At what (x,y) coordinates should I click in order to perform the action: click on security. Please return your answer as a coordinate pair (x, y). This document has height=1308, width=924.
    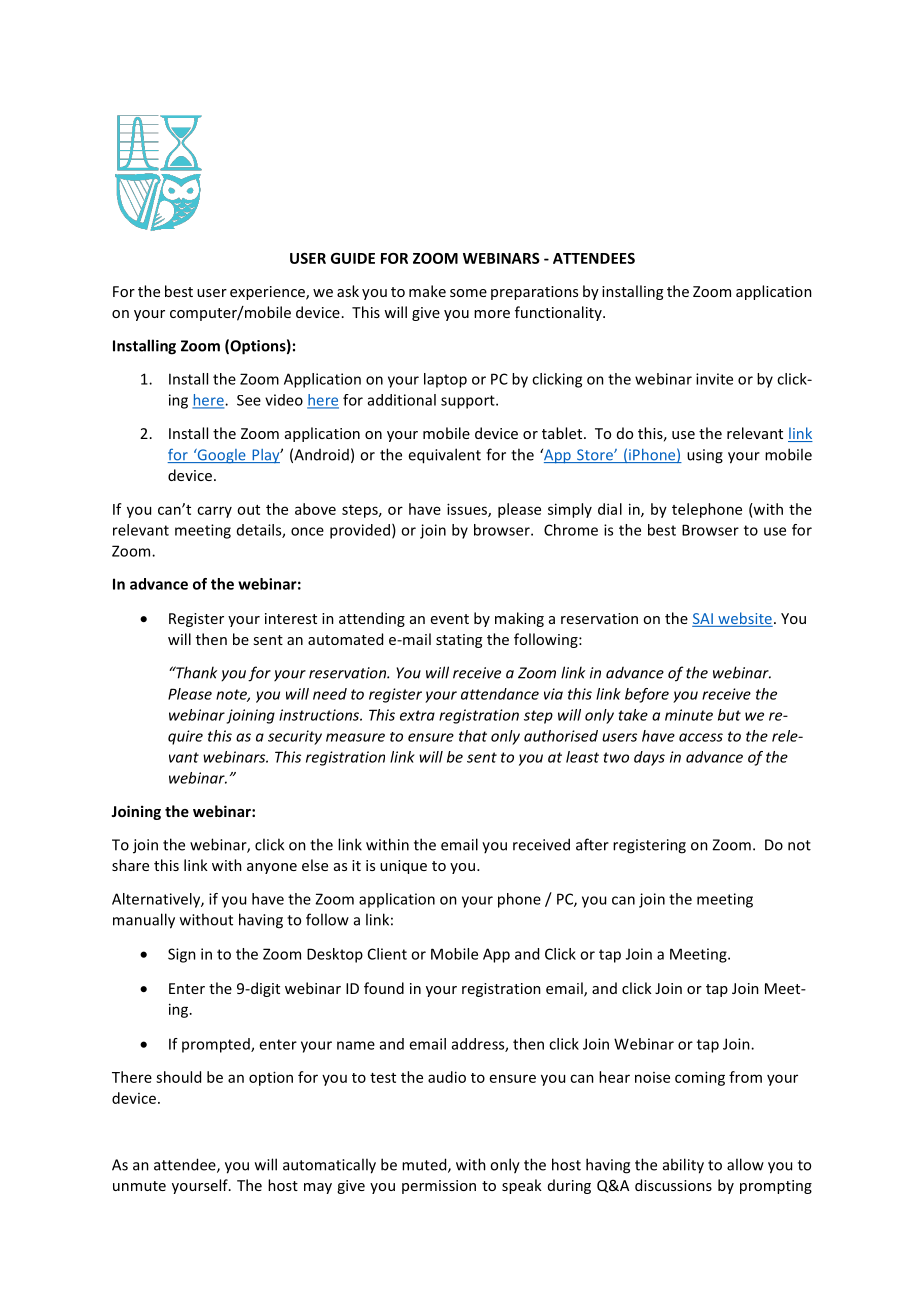
    Looking at the image, I should click on (295, 737).
